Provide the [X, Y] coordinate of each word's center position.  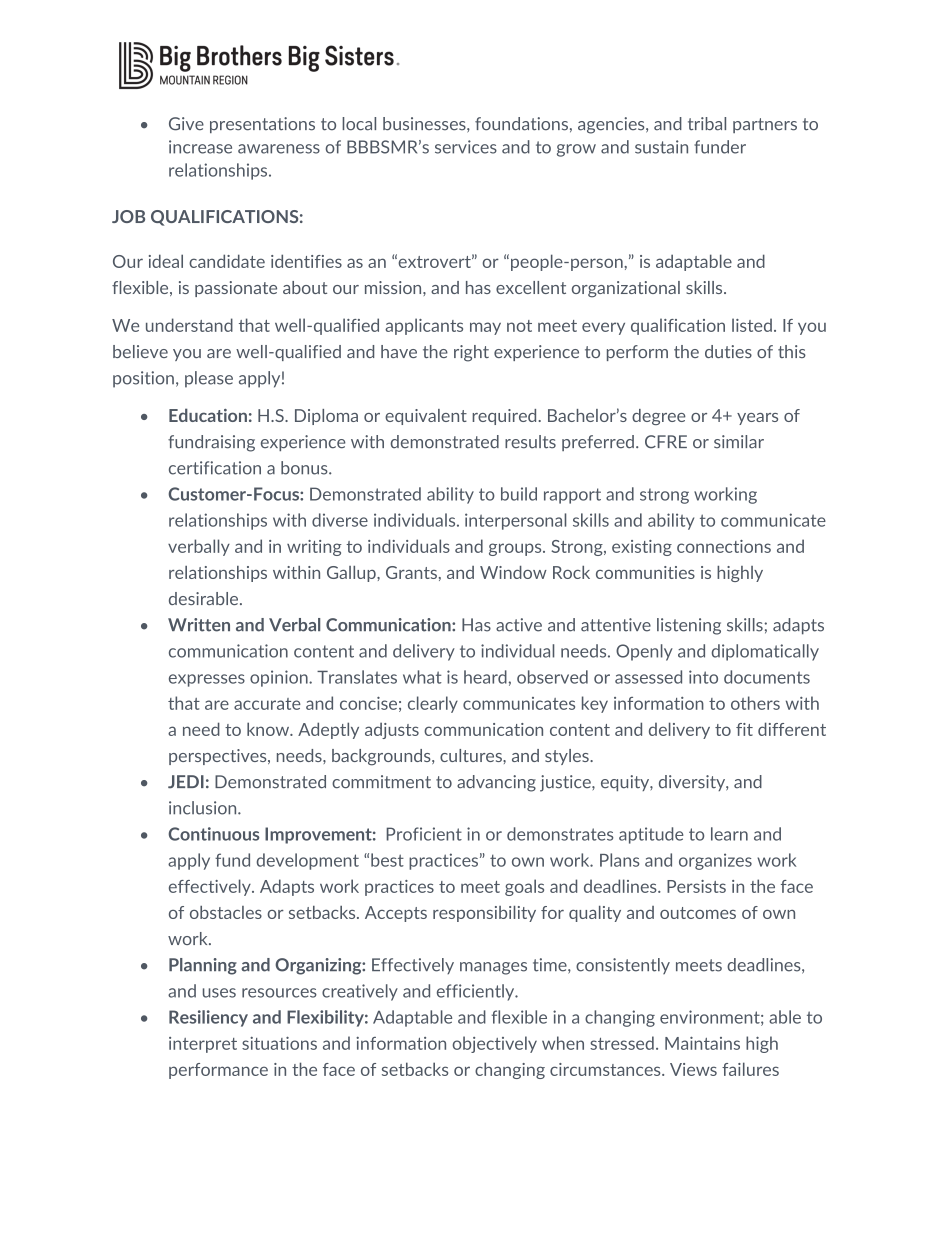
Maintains [702, 1043]
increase [200, 147]
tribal [707, 124]
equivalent [426, 417]
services [466, 147]
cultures [472, 755]
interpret [203, 1045]
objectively [494, 1044]
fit [744, 729]
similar [739, 442]
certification [215, 468]
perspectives [219, 757]
